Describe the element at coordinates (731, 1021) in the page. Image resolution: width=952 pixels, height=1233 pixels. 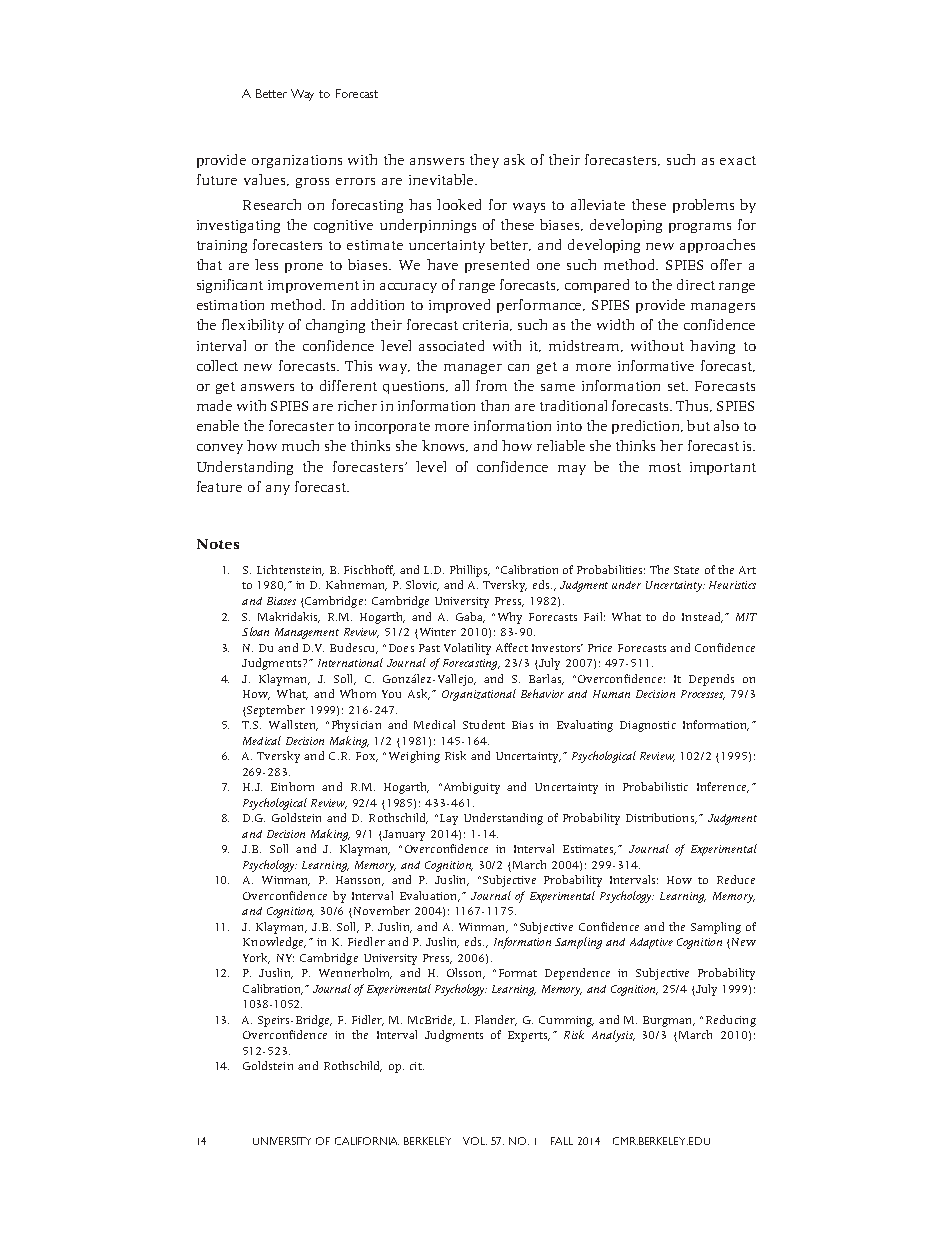
I see `Reducing` at that location.
